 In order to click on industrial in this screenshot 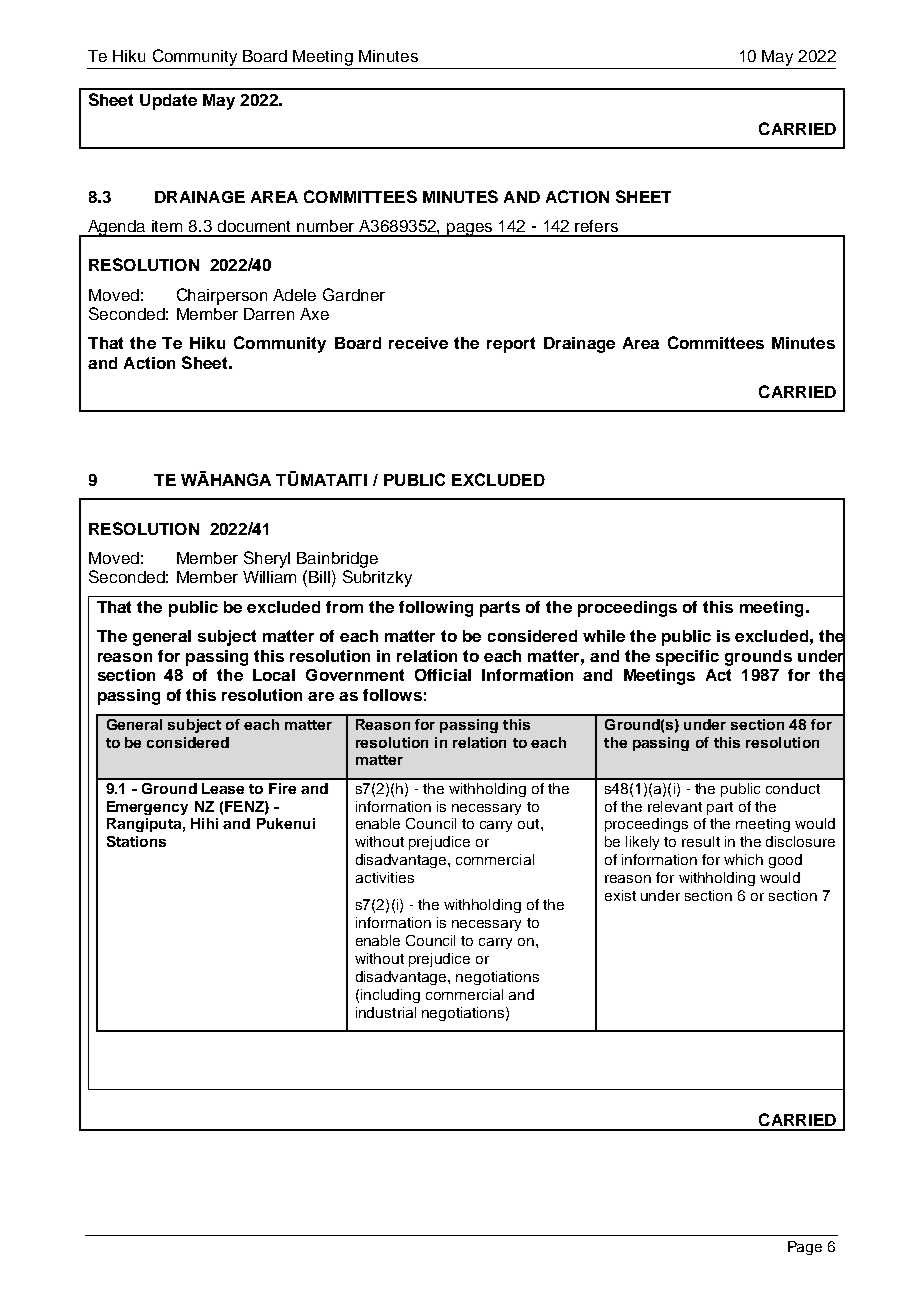, I will do `click(386, 1012)`.
